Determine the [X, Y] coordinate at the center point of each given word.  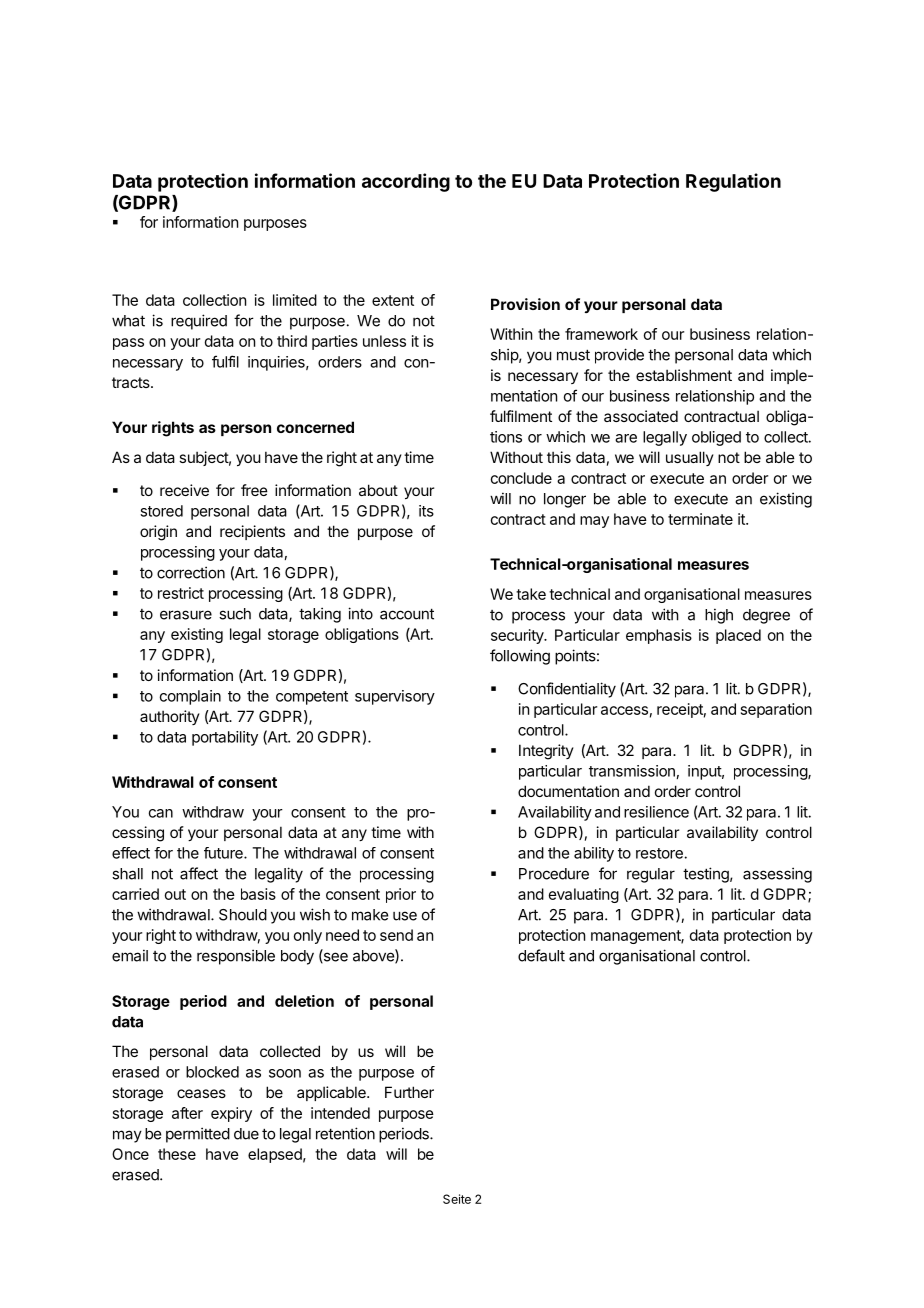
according [406, 182]
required [199, 322]
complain [190, 697]
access [624, 710]
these [177, 1154]
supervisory [395, 697]
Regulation [733, 182]
